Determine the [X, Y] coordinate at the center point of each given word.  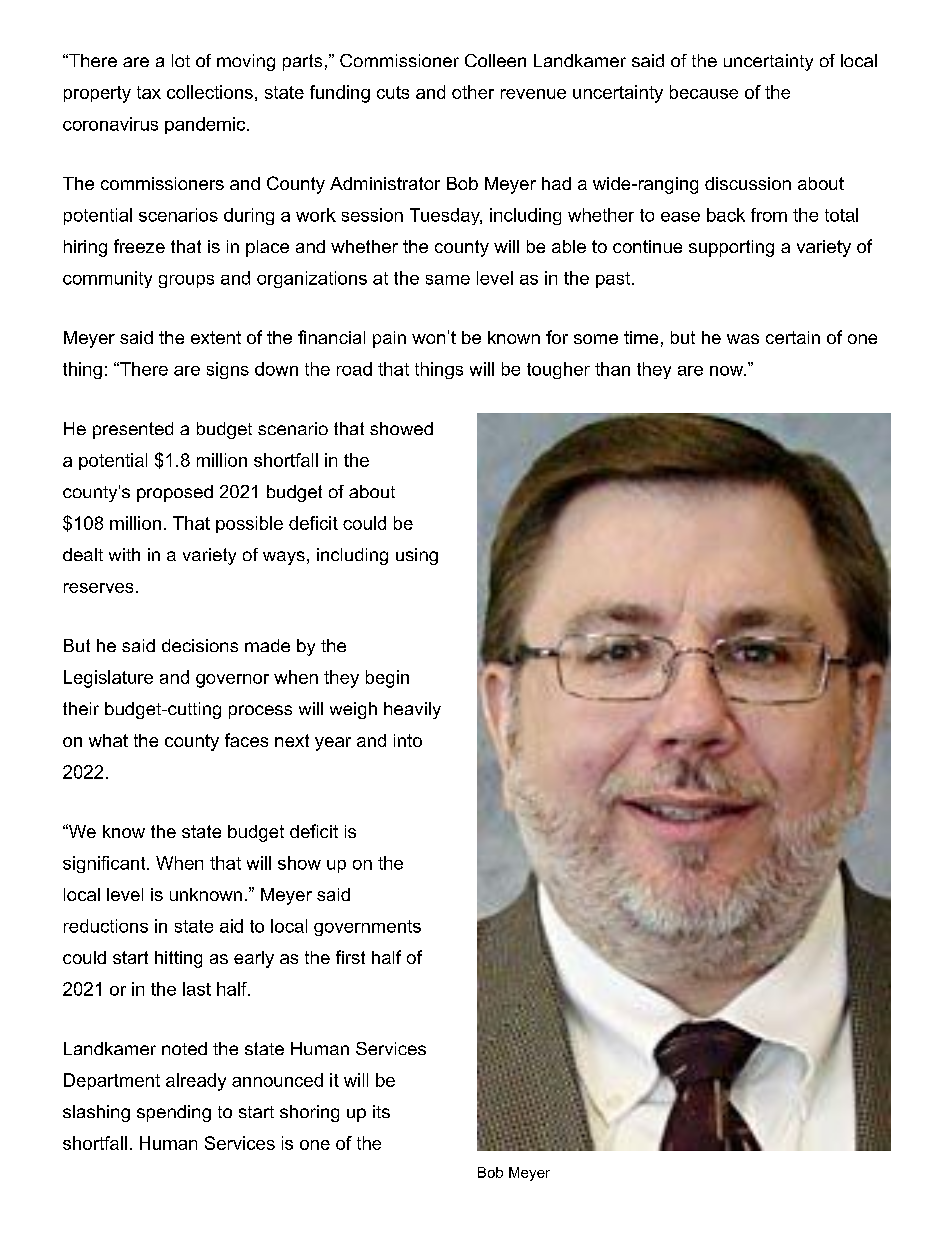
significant [105, 864]
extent [216, 337]
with [124, 554]
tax [149, 92]
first [350, 957]
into [408, 740]
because [704, 92]
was [743, 339]
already [196, 1082]
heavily [412, 710]
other [473, 92]
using [417, 556]
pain [389, 339]
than [612, 369]
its [381, 1111]
